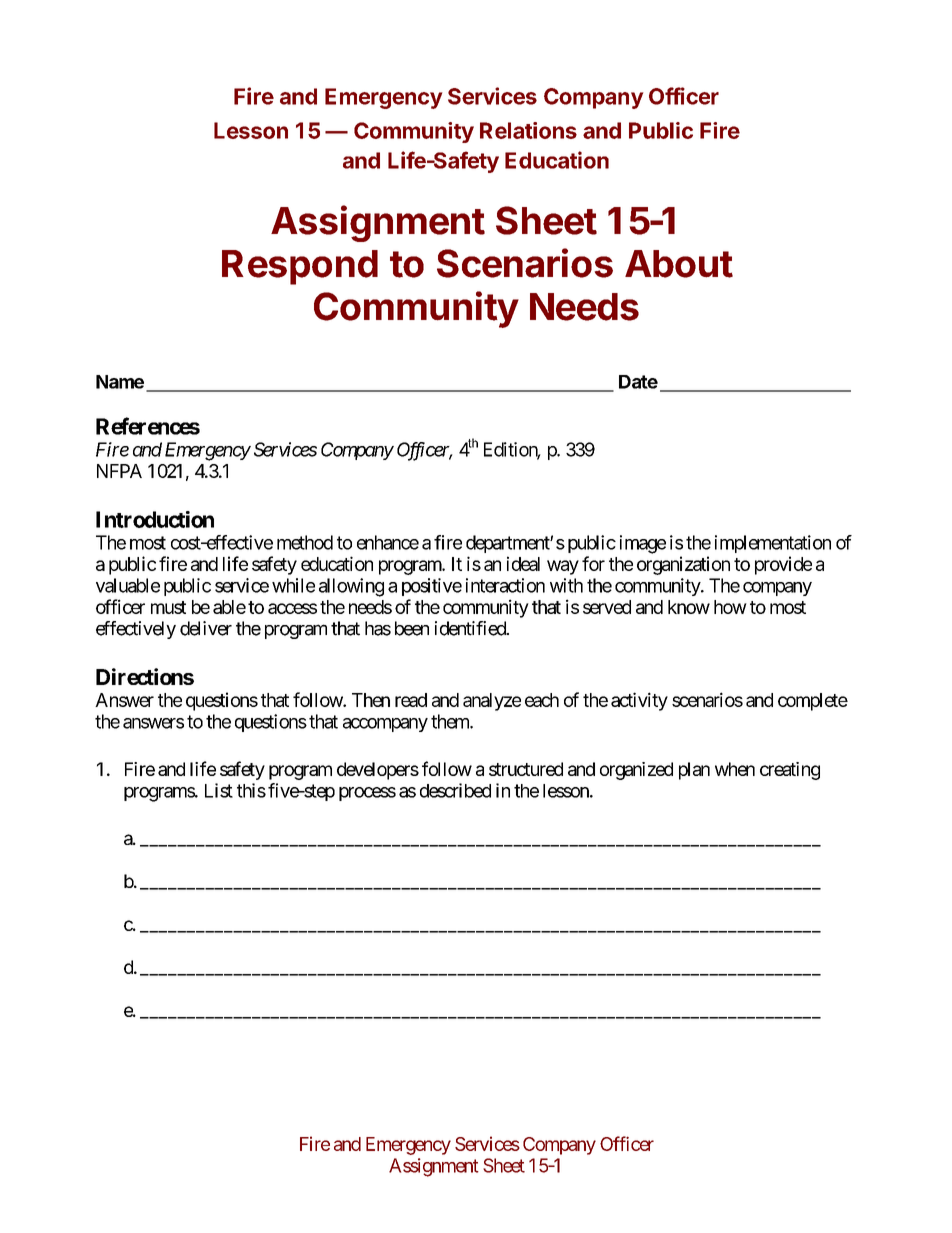 The width and height of the document is (952, 1233). I want to click on Respond, so click(300, 267).
